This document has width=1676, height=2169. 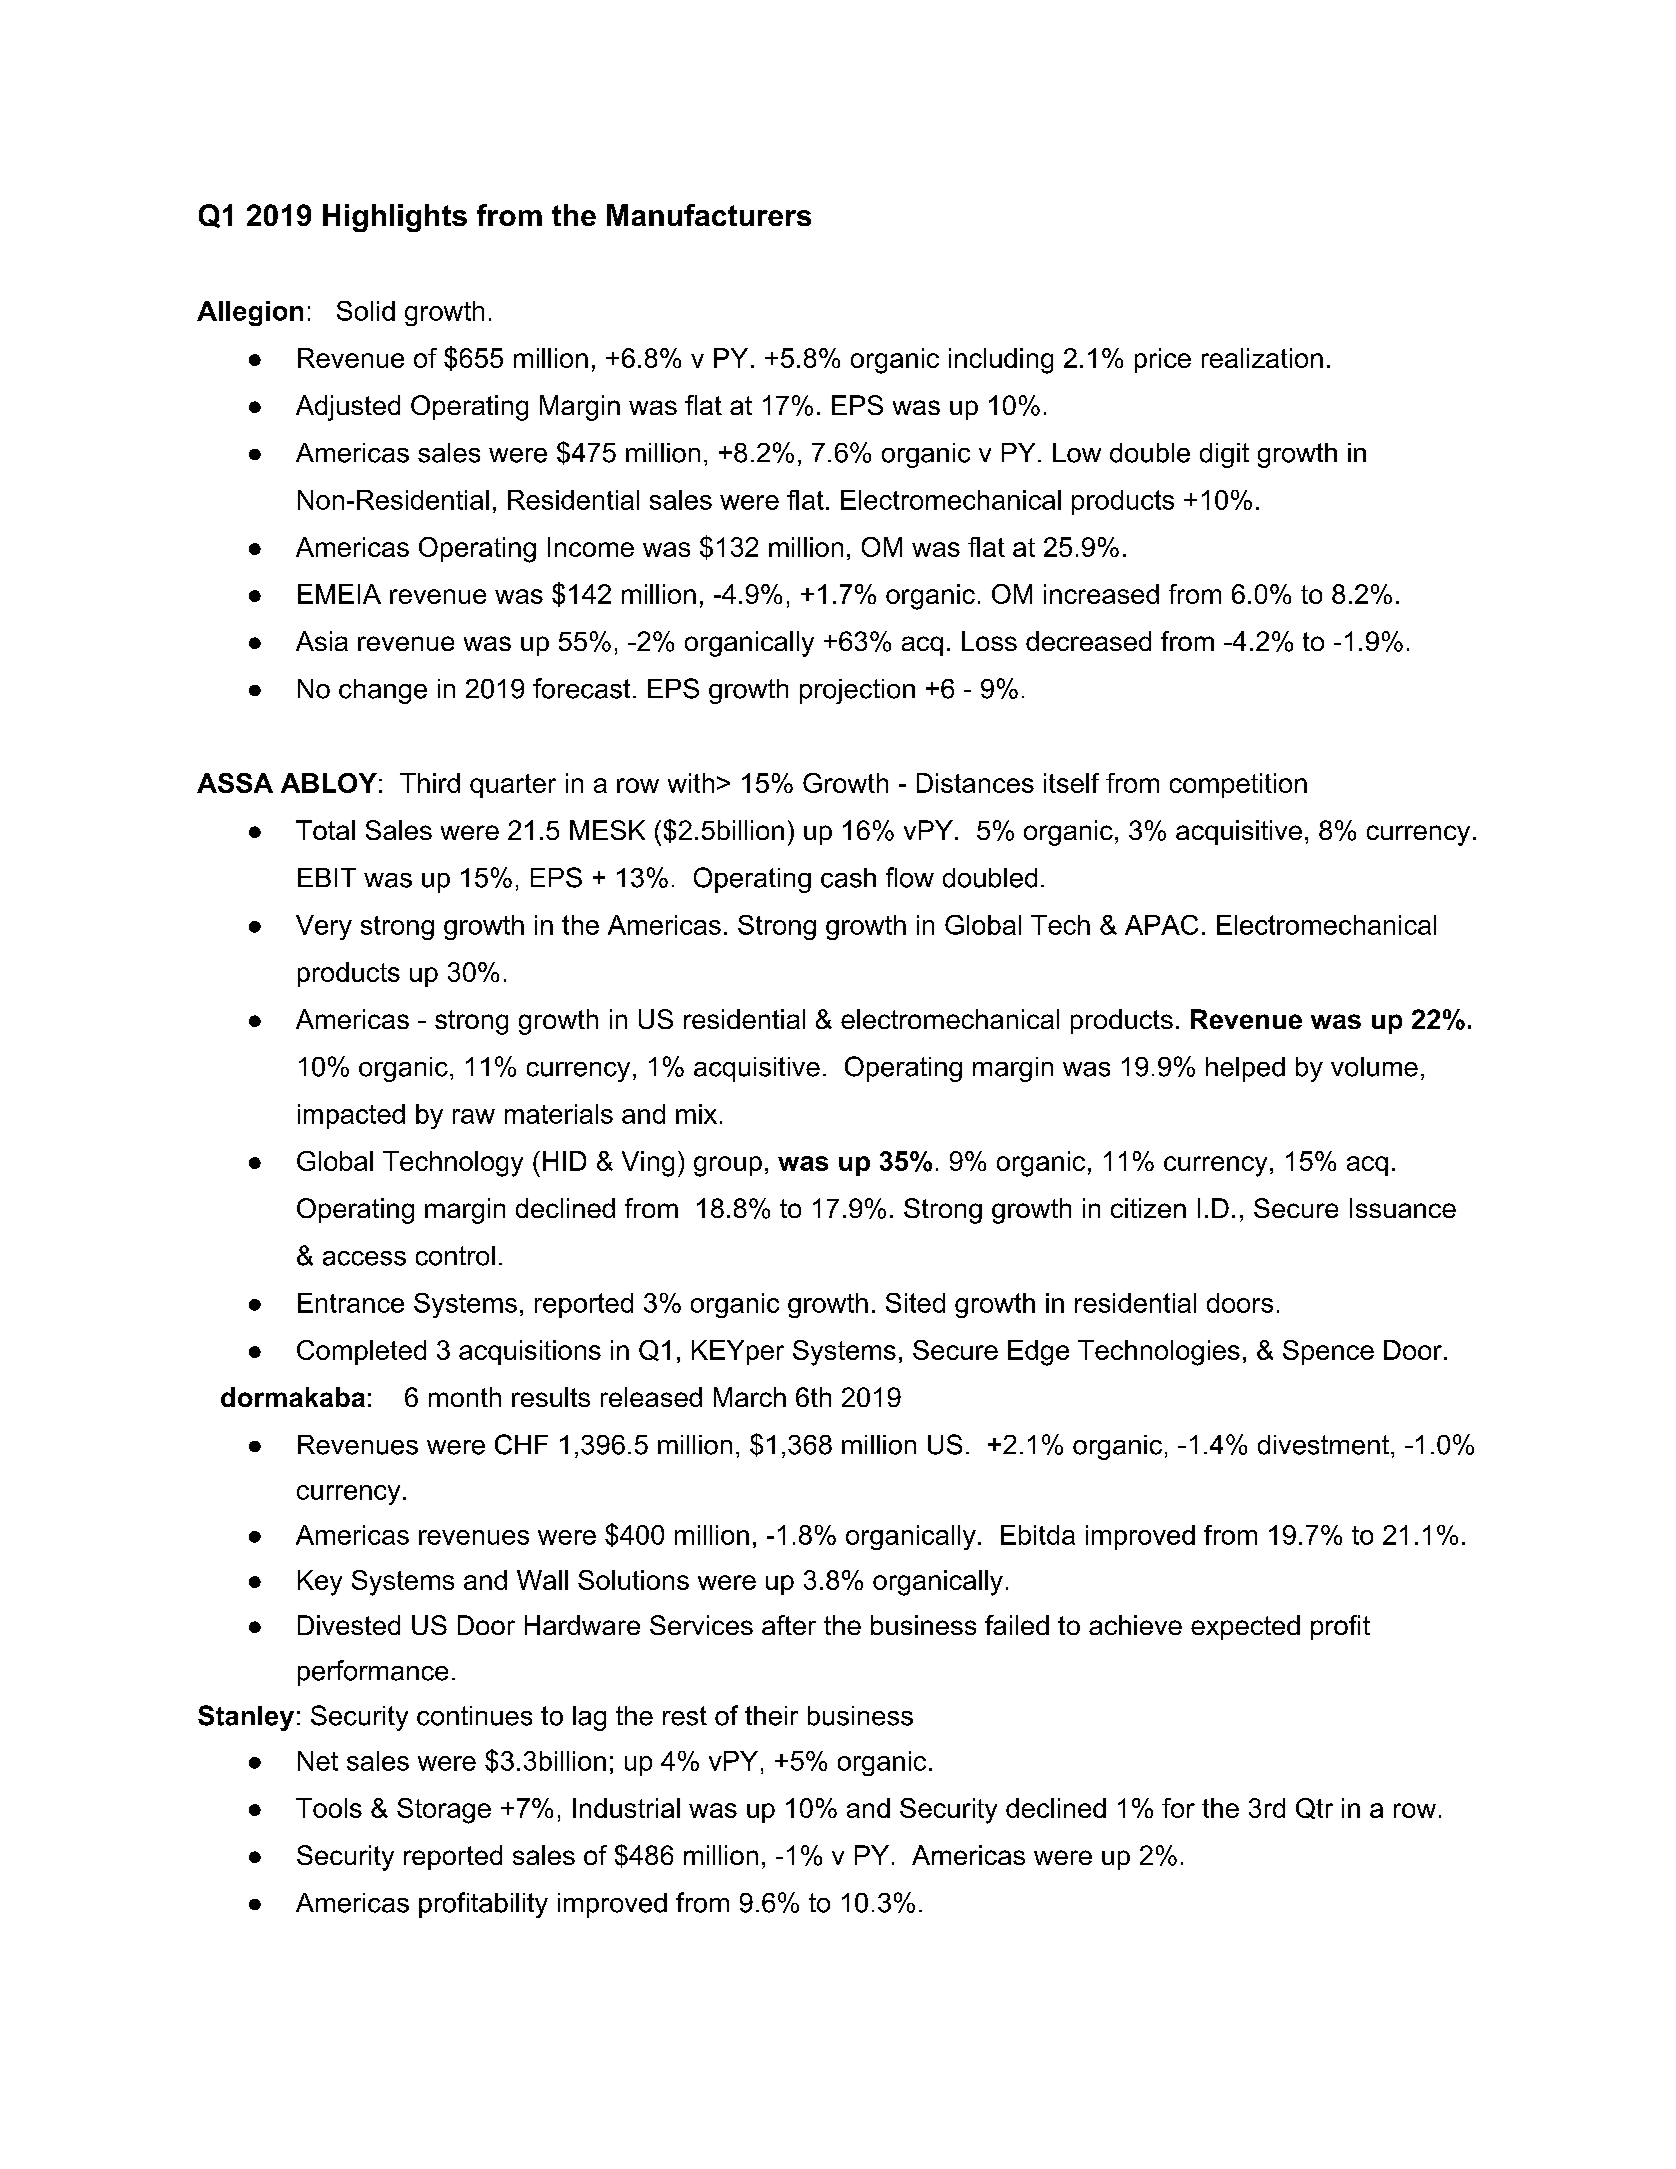 What do you see at coordinates (709, 215) in the document?
I see `Manufacturers` at bounding box center [709, 215].
